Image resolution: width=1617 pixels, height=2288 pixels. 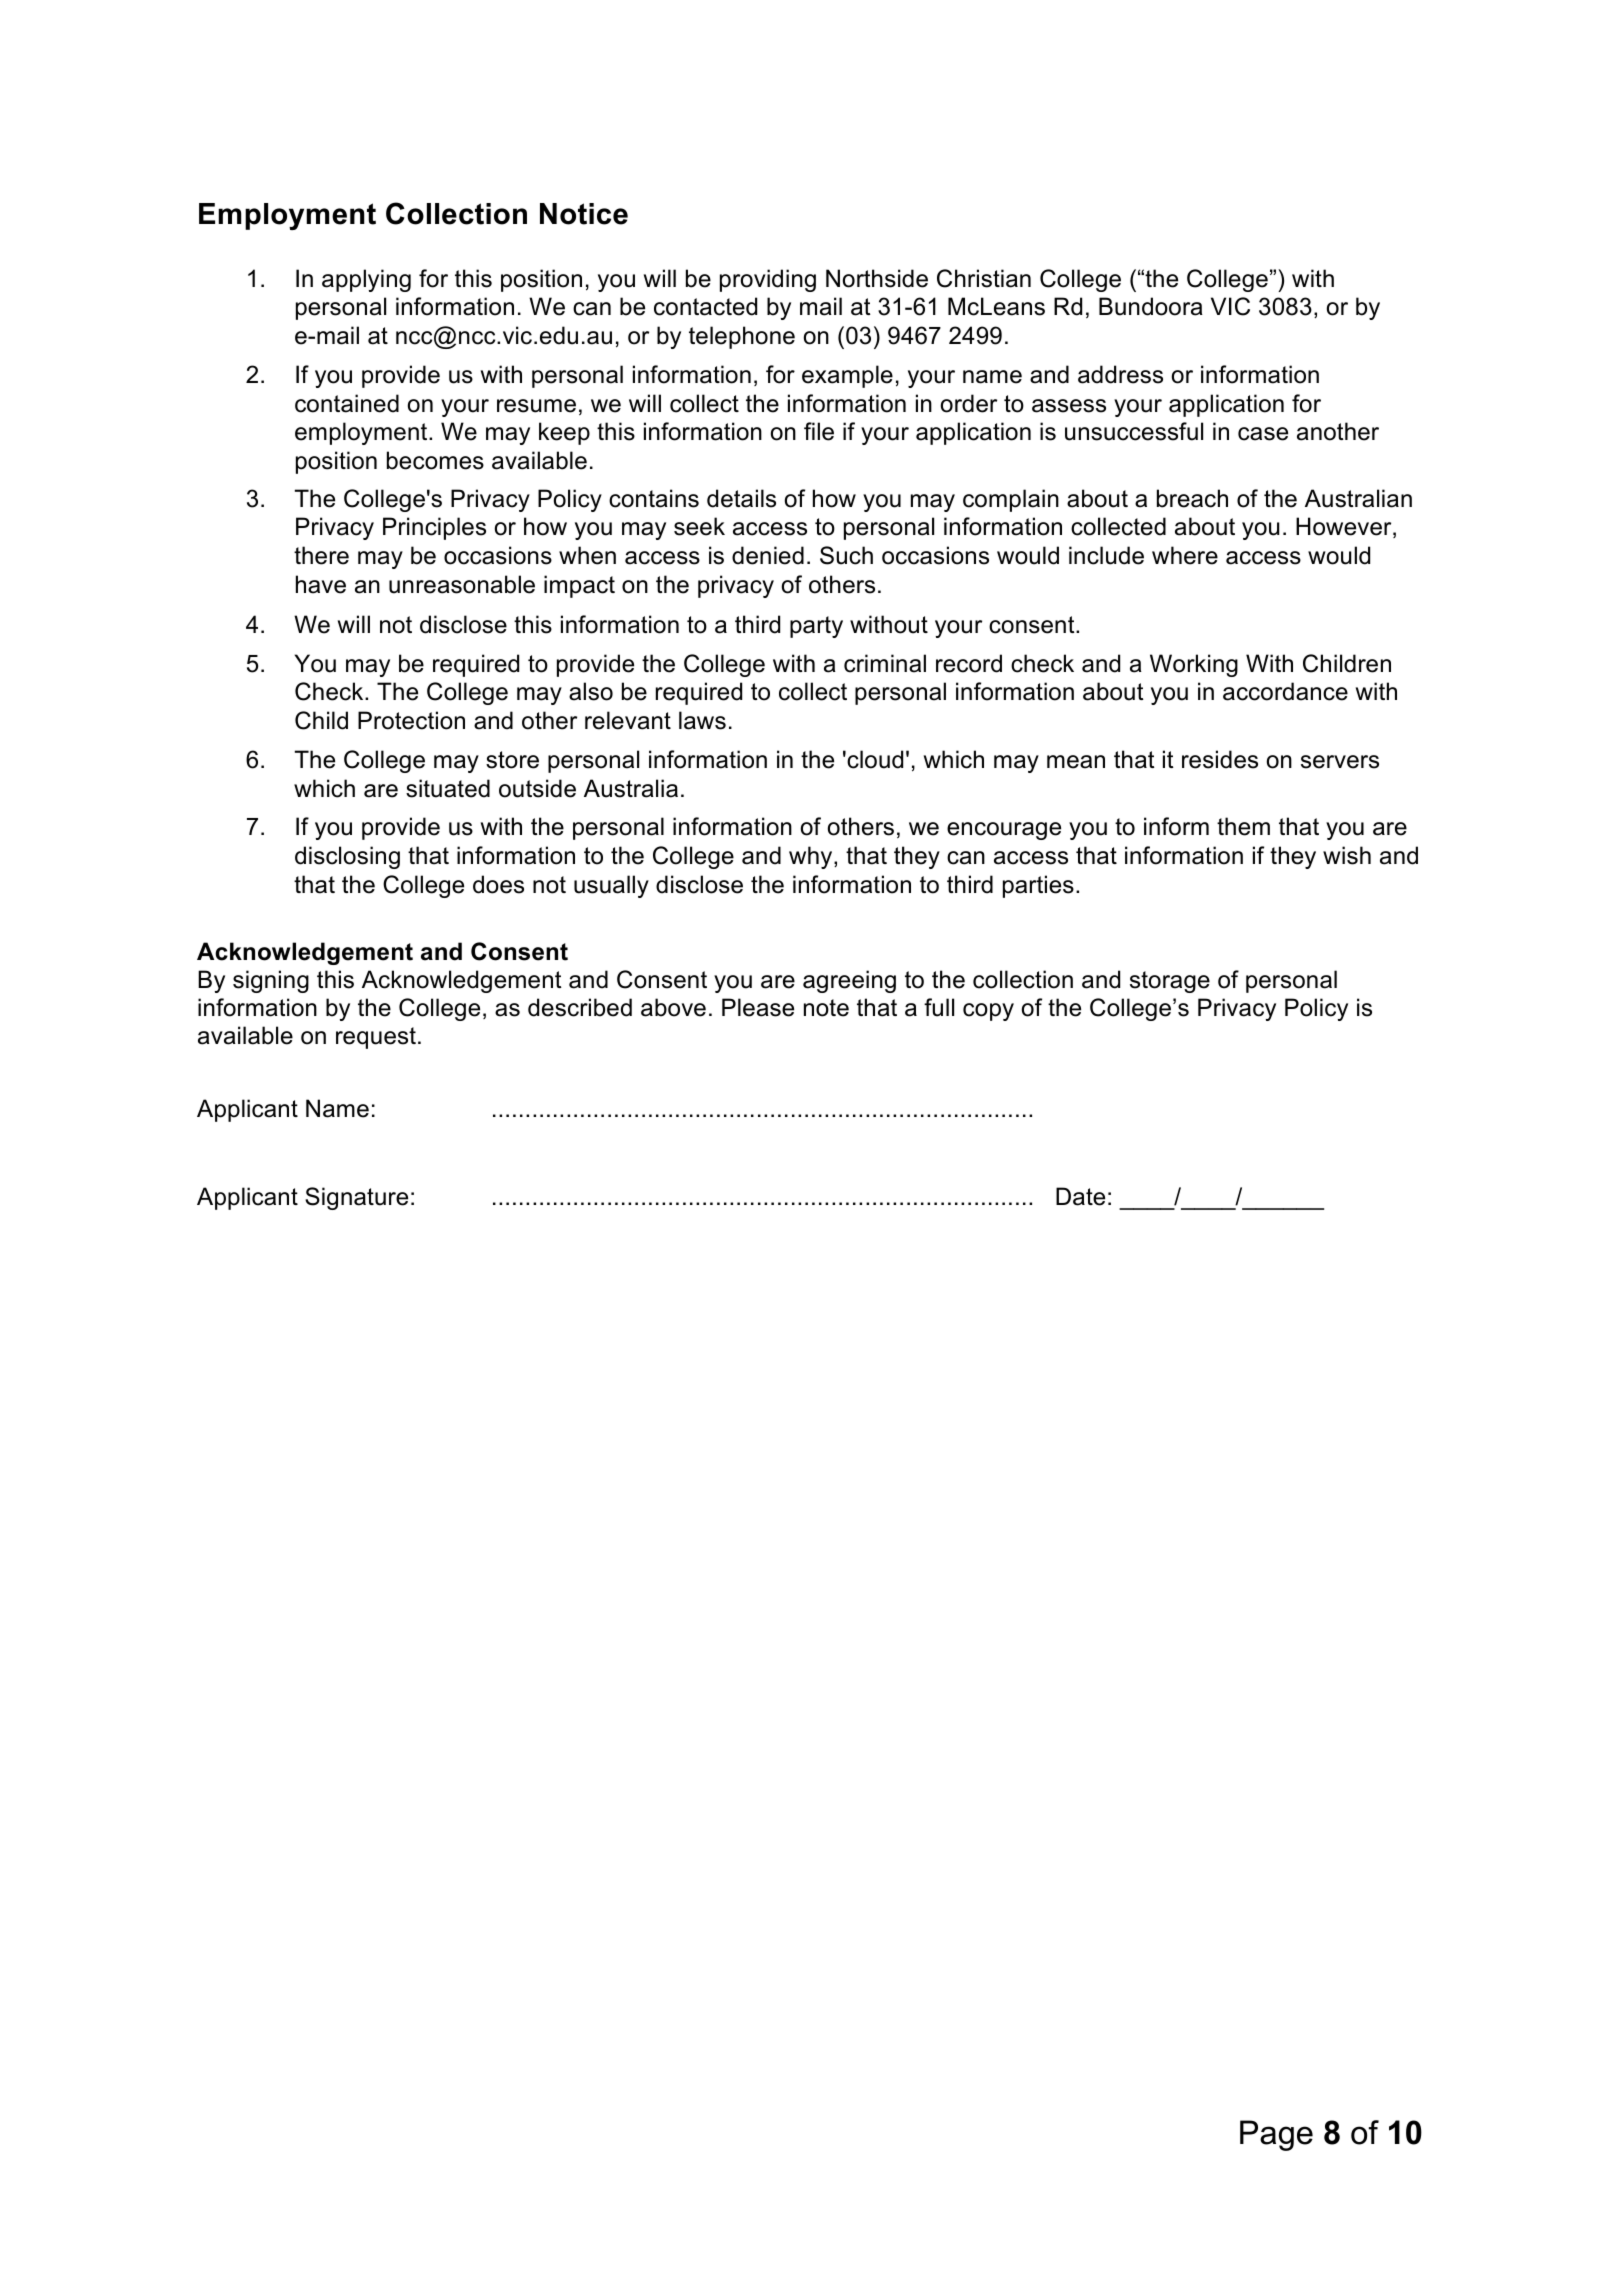 I want to click on providing, so click(x=768, y=280).
